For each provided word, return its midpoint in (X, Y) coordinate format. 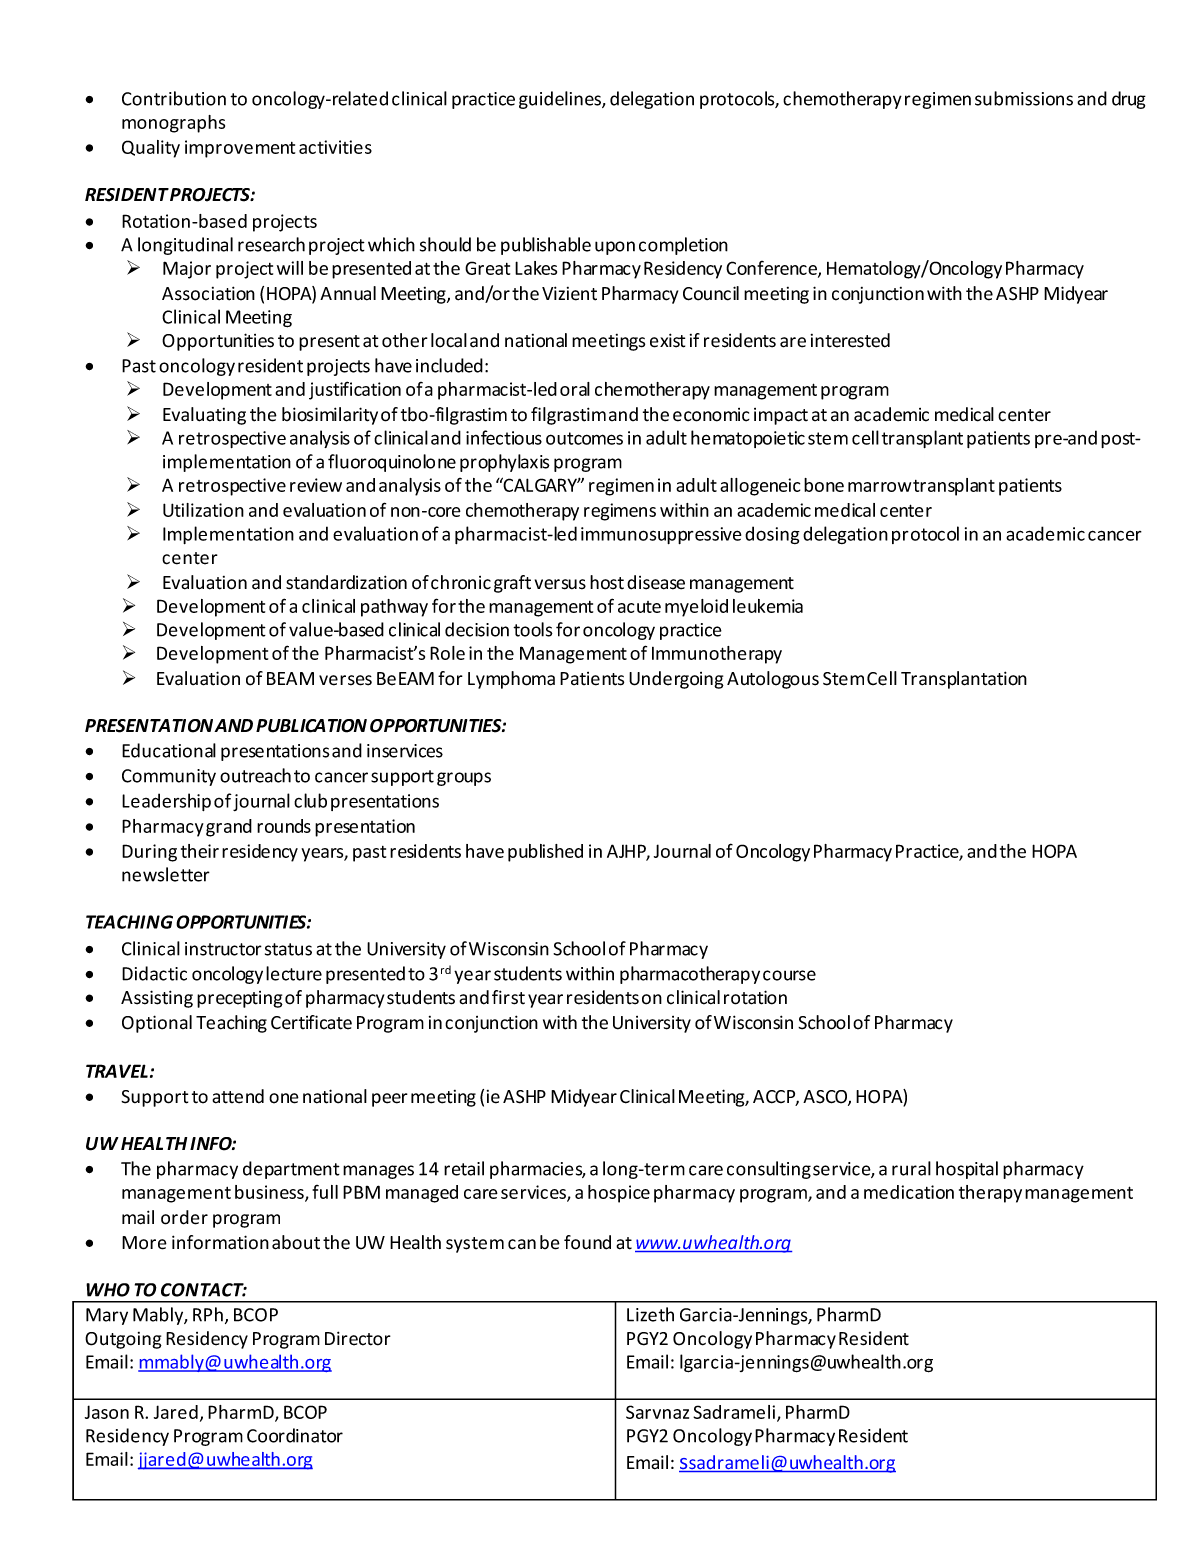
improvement (240, 149)
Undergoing (676, 680)
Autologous (773, 680)
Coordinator (295, 1435)
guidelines (561, 100)
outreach (255, 775)
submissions (1024, 98)
